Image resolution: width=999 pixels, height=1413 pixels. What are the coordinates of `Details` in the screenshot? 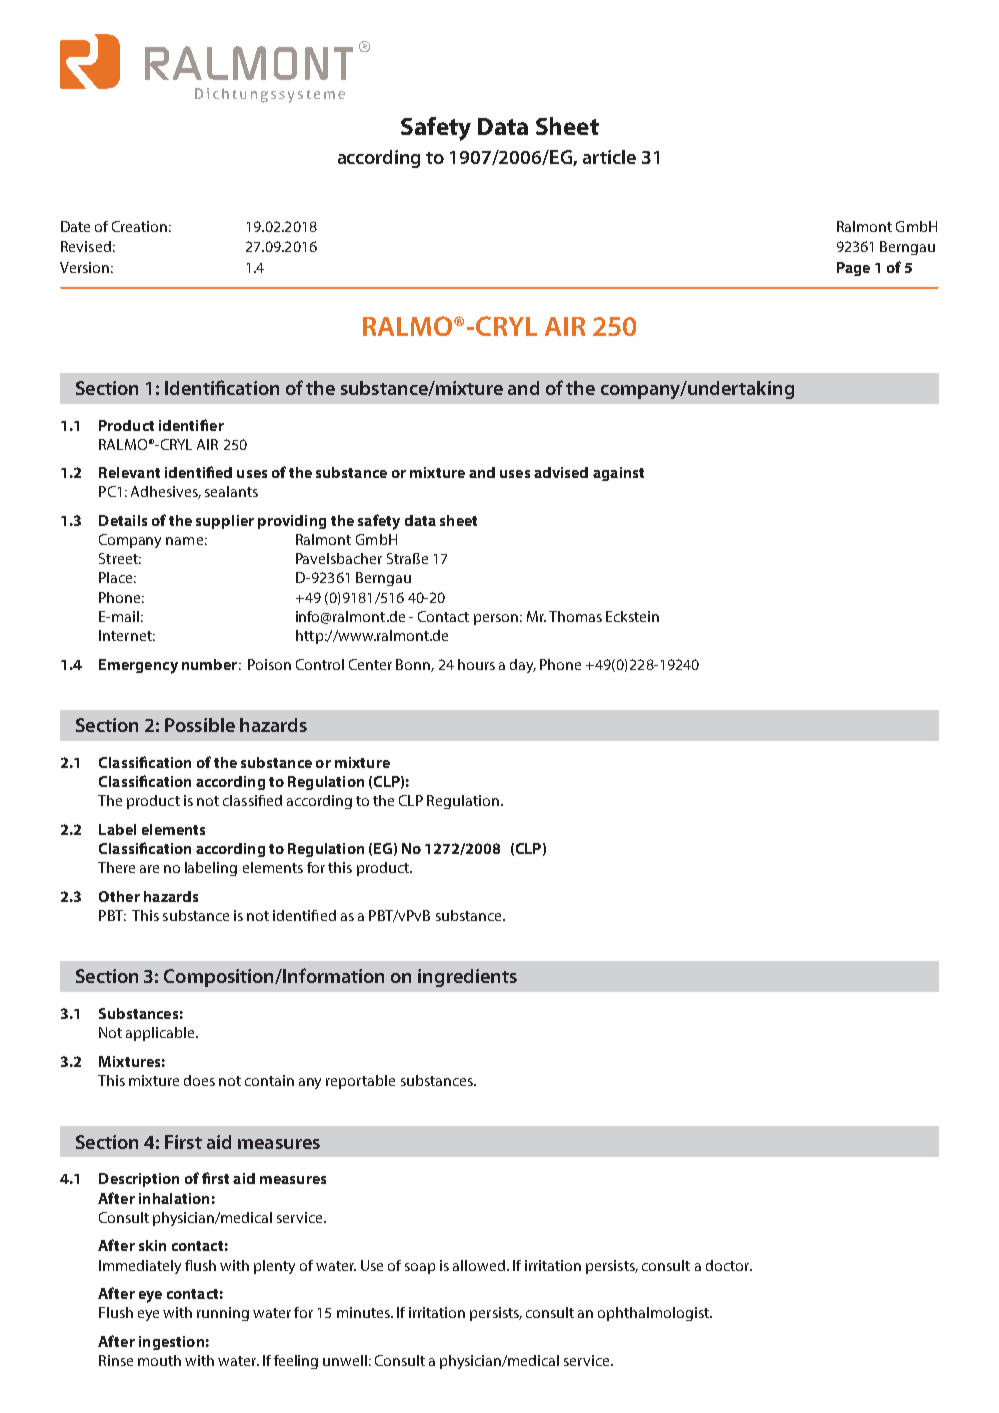 It's located at (123, 520).
